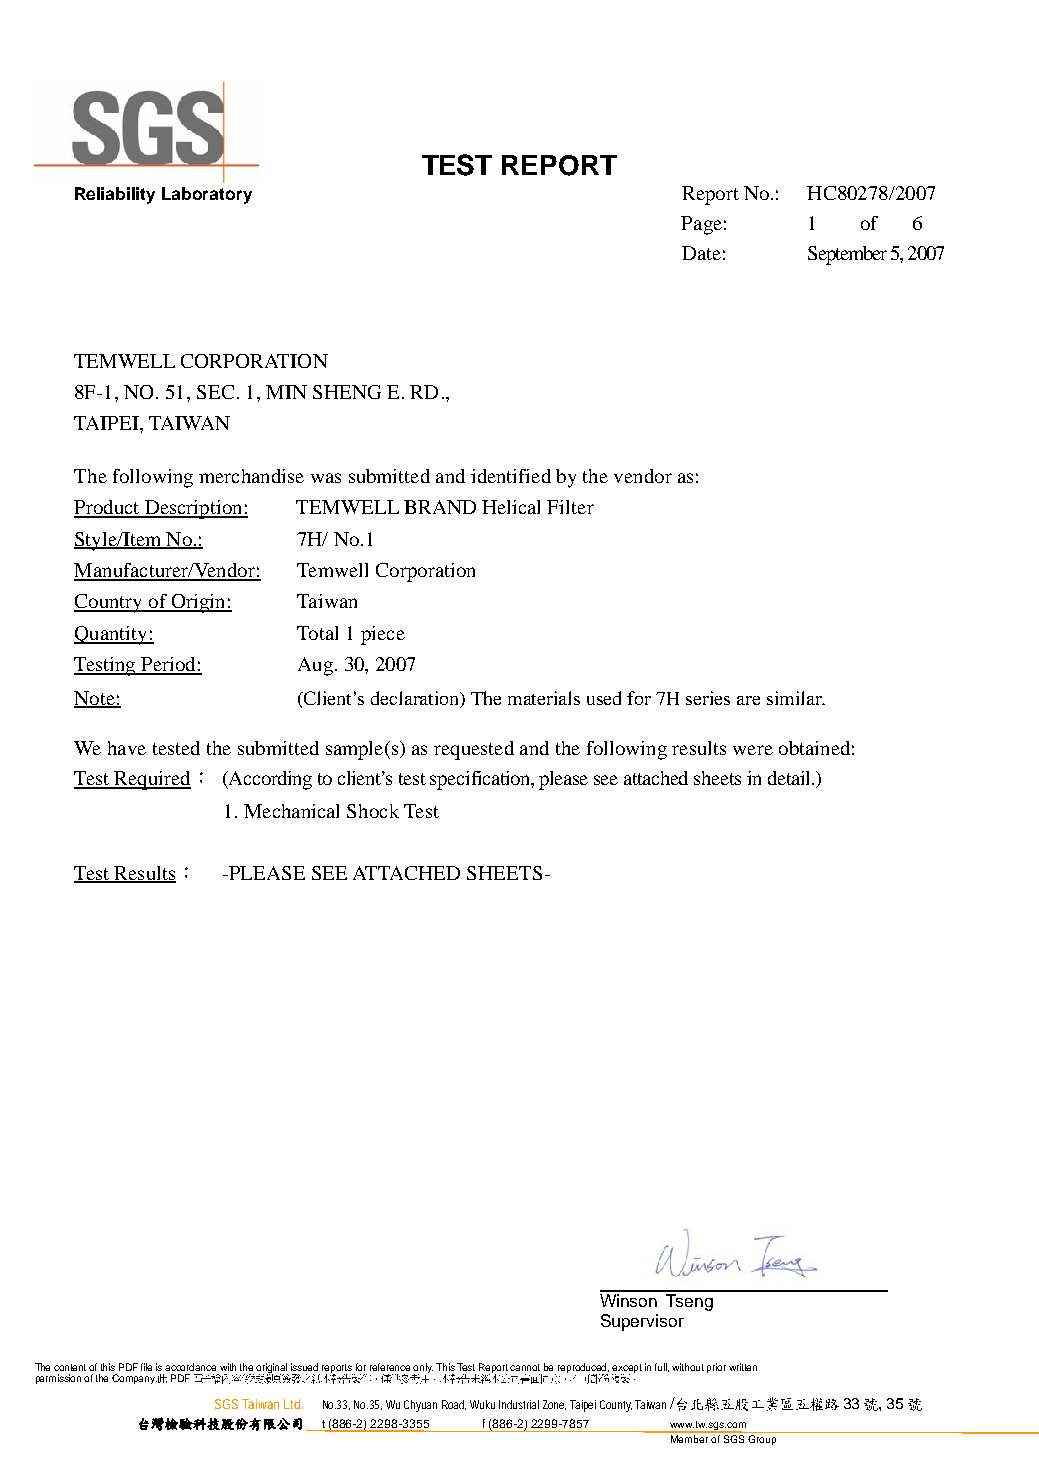  I want to click on Page, so click(701, 225).
